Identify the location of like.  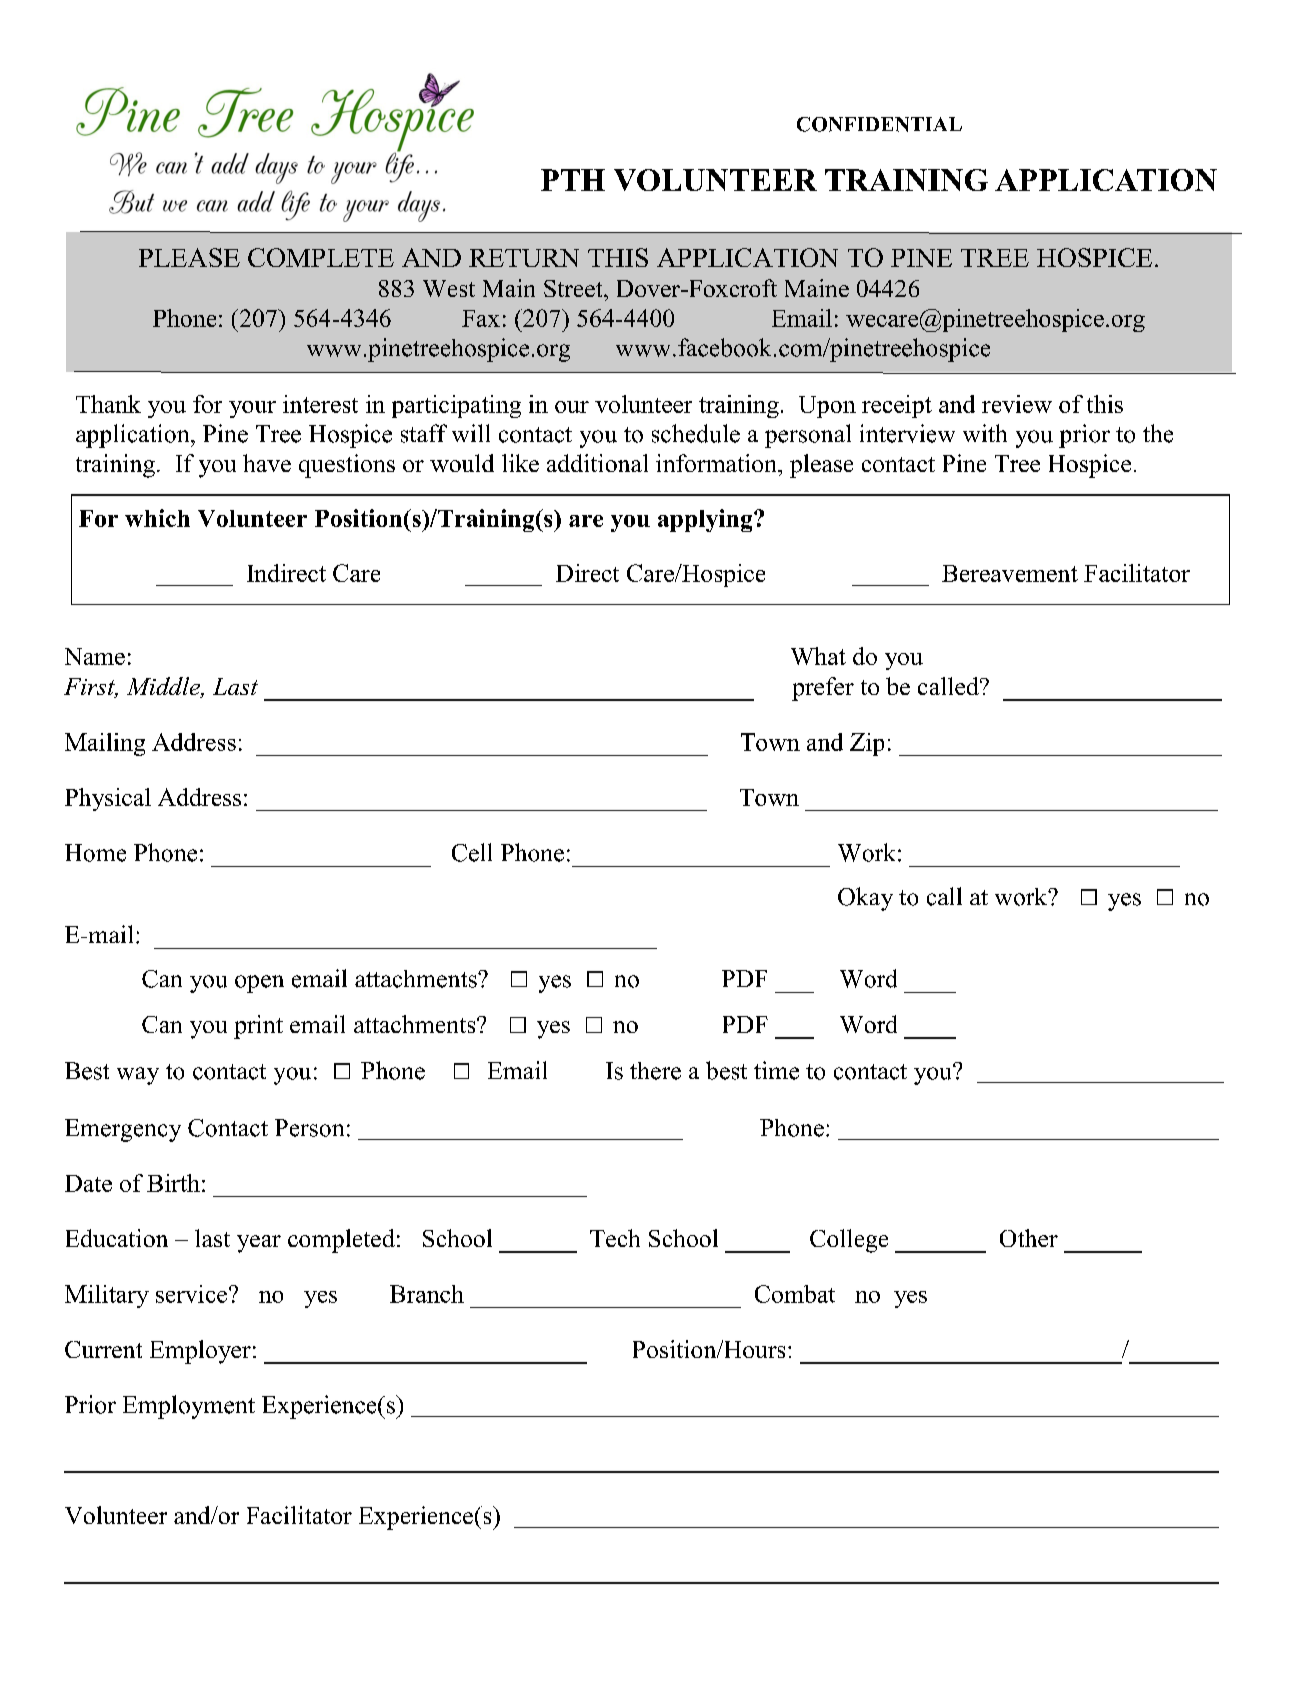
(520, 463).
